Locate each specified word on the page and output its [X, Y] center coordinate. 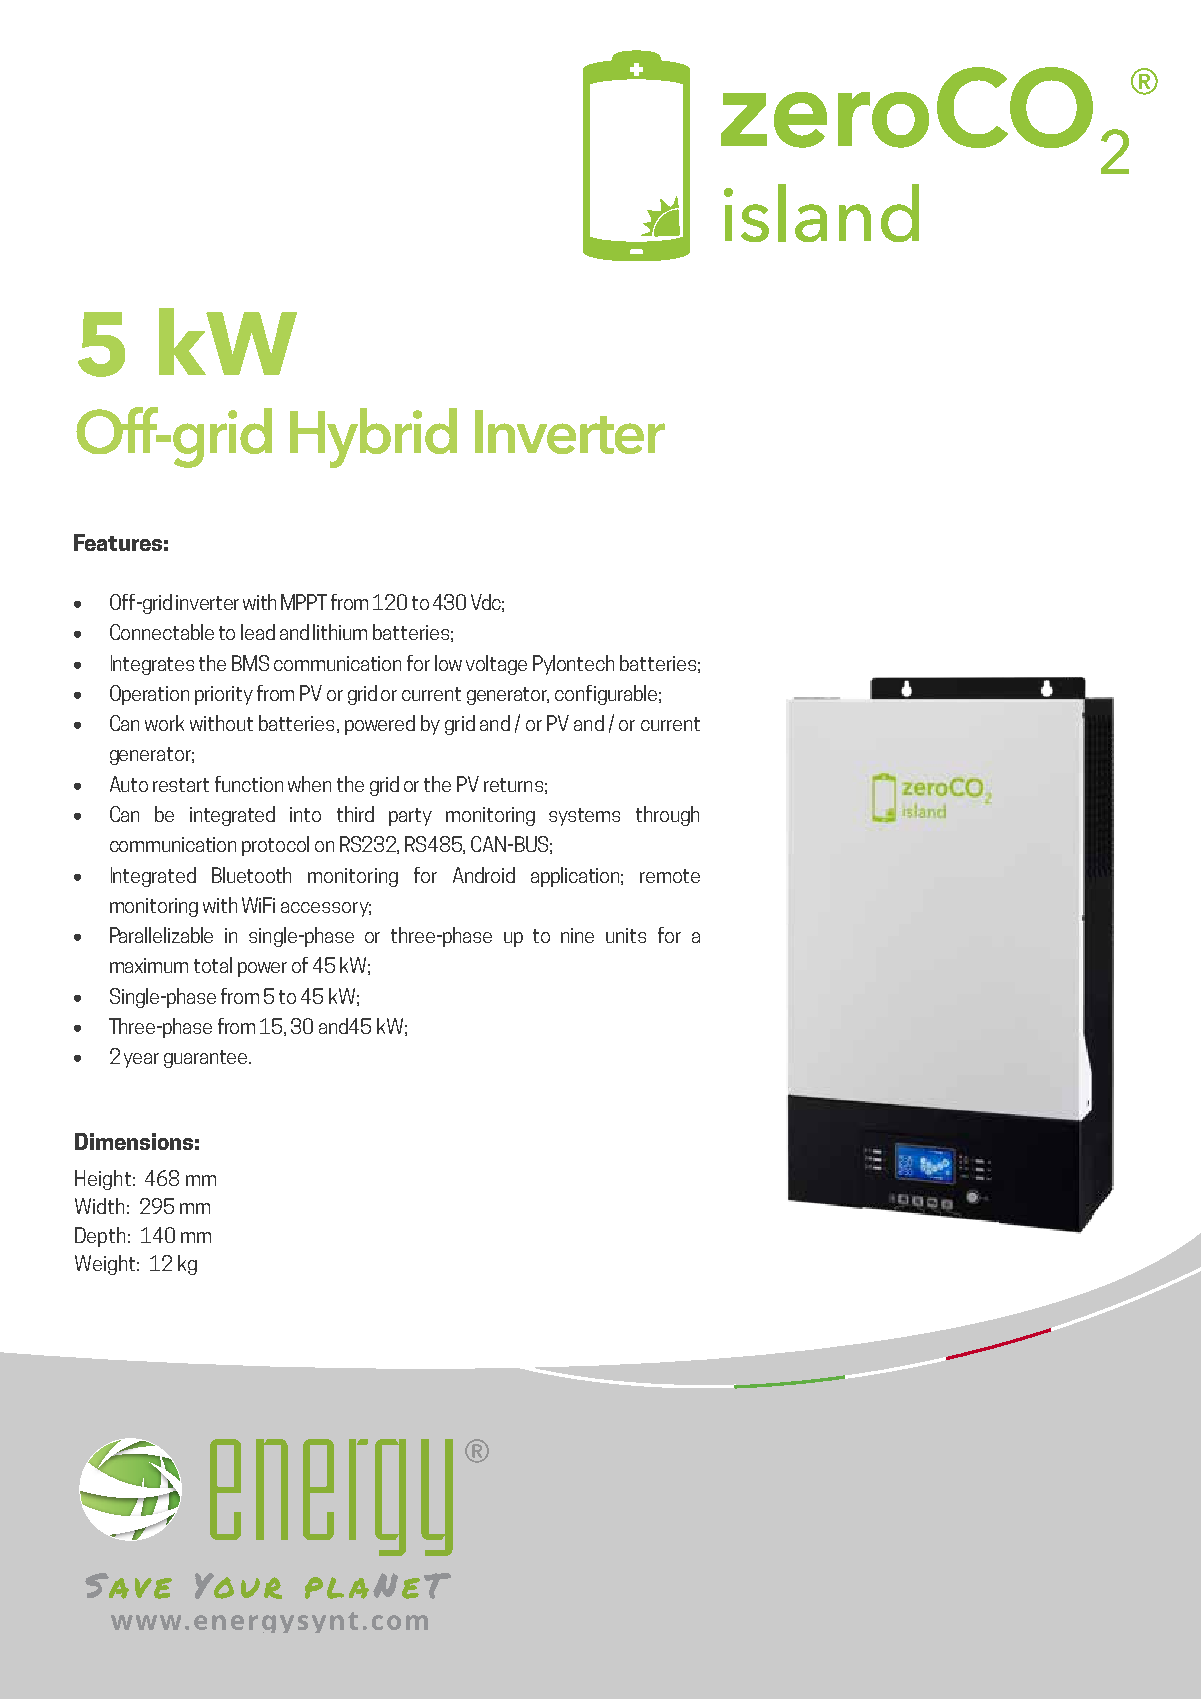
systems [584, 817]
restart [181, 785]
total [213, 965]
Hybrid [373, 438]
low [448, 663]
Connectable [162, 632]
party [410, 817]
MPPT [304, 602]
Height [103, 1180]
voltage [496, 665]
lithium [340, 632]
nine [577, 935]
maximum [149, 965]
